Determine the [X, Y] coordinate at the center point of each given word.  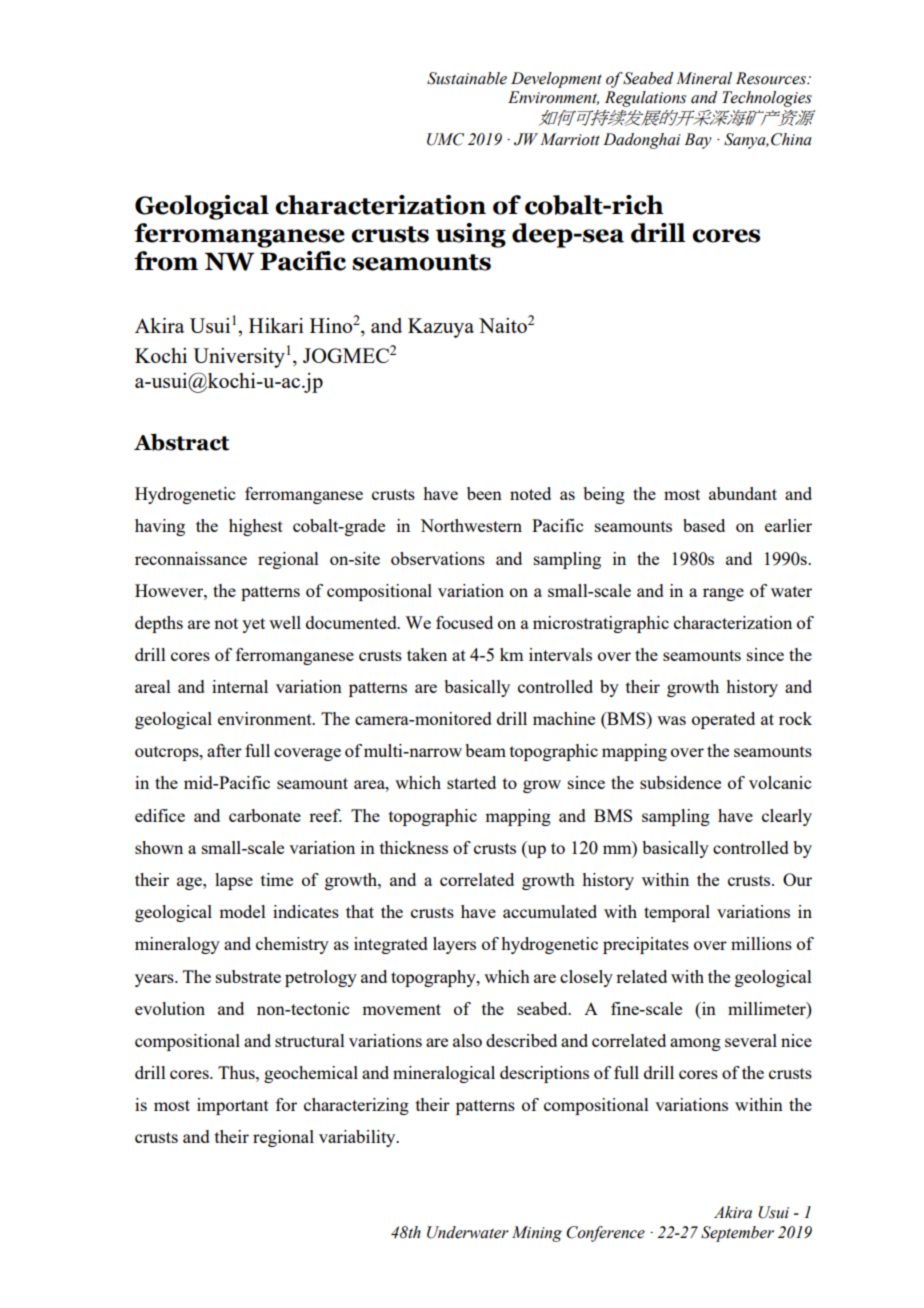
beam [485, 750]
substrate [248, 976]
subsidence [680, 782]
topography [434, 978]
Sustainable [467, 78]
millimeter [768, 1008]
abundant [743, 493]
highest [256, 527]
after [224, 750]
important [233, 1106]
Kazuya [441, 328]
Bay [698, 141]
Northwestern [471, 525]
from [166, 261]
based [704, 525]
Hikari [276, 325]
